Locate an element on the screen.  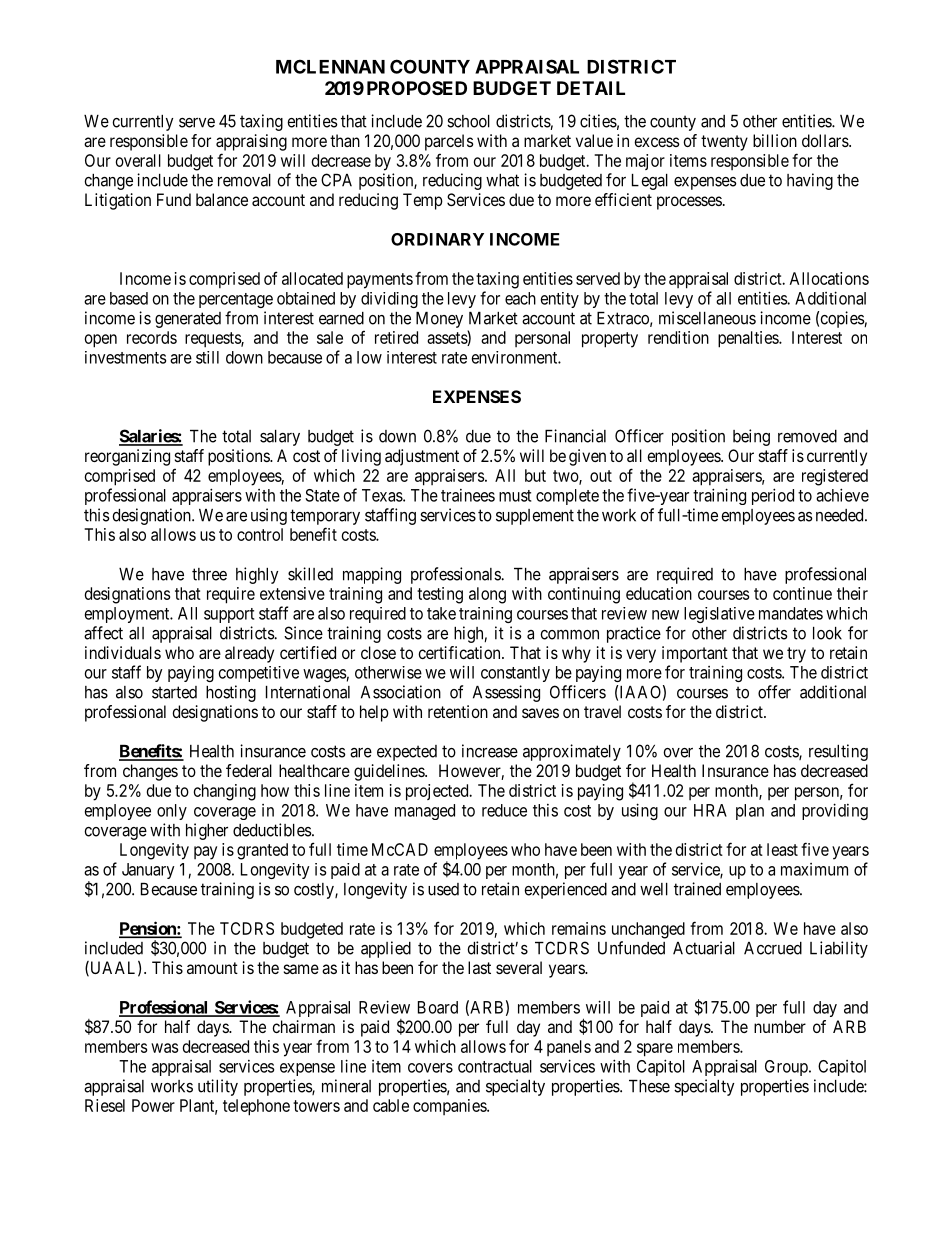
utility is located at coordinates (218, 1087).
